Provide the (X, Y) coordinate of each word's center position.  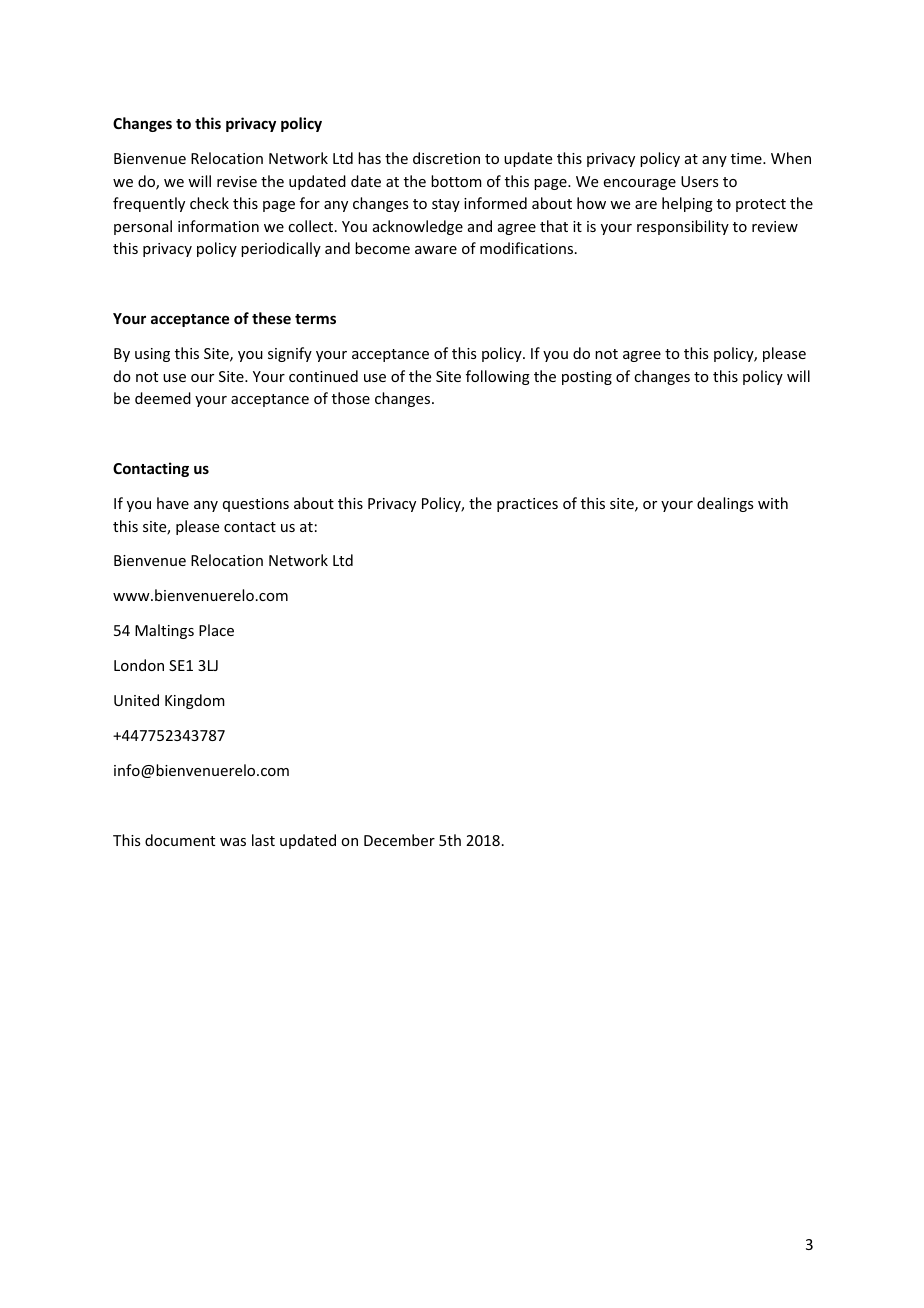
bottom (456, 181)
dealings (725, 504)
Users (699, 181)
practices (527, 505)
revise (237, 181)
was (233, 842)
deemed (163, 398)
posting (587, 378)
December (399, 840)
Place (216, 630)
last (263, 840)
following (498, 377)
